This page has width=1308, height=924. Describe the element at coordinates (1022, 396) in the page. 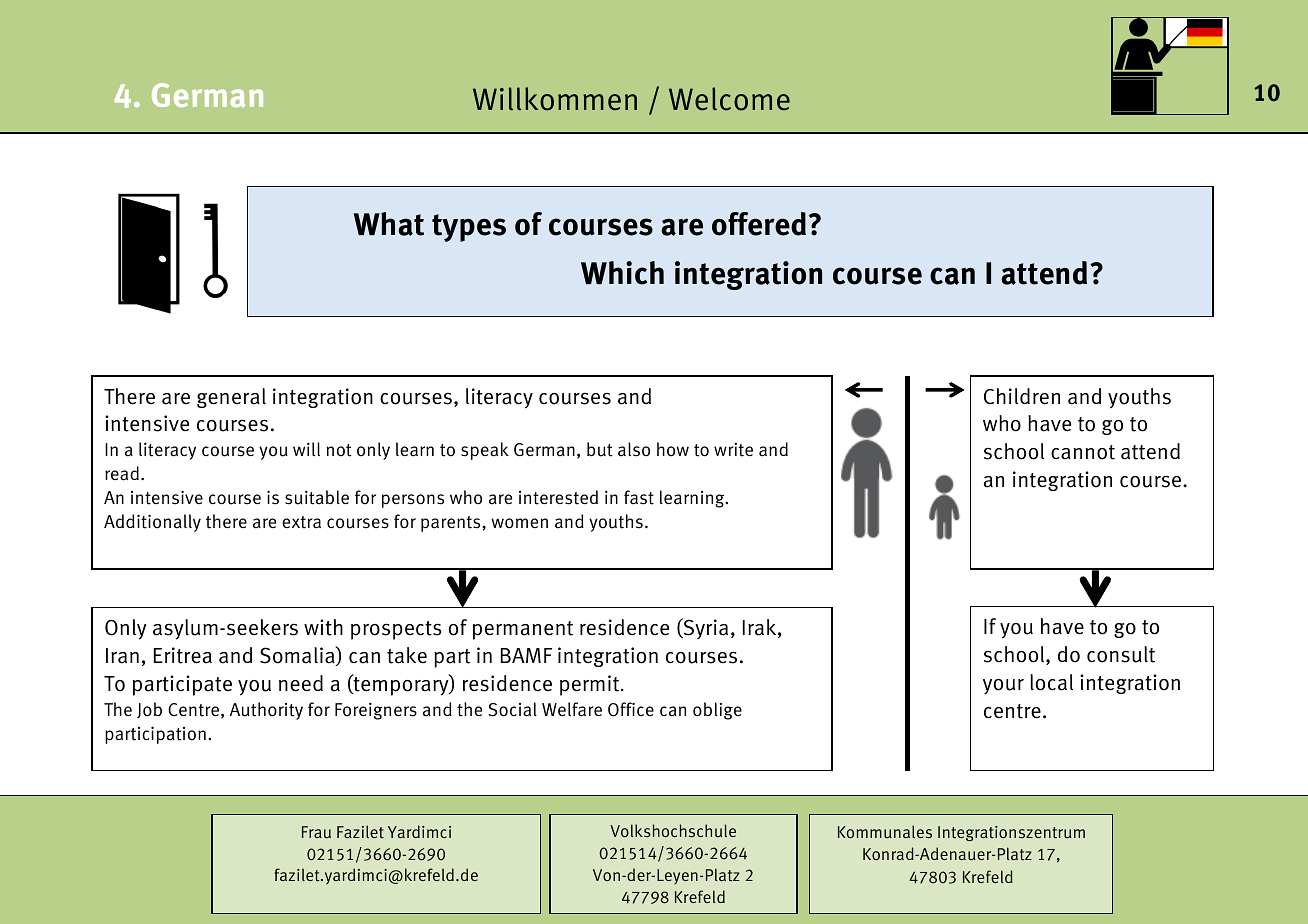

I see `Children` at that location.
